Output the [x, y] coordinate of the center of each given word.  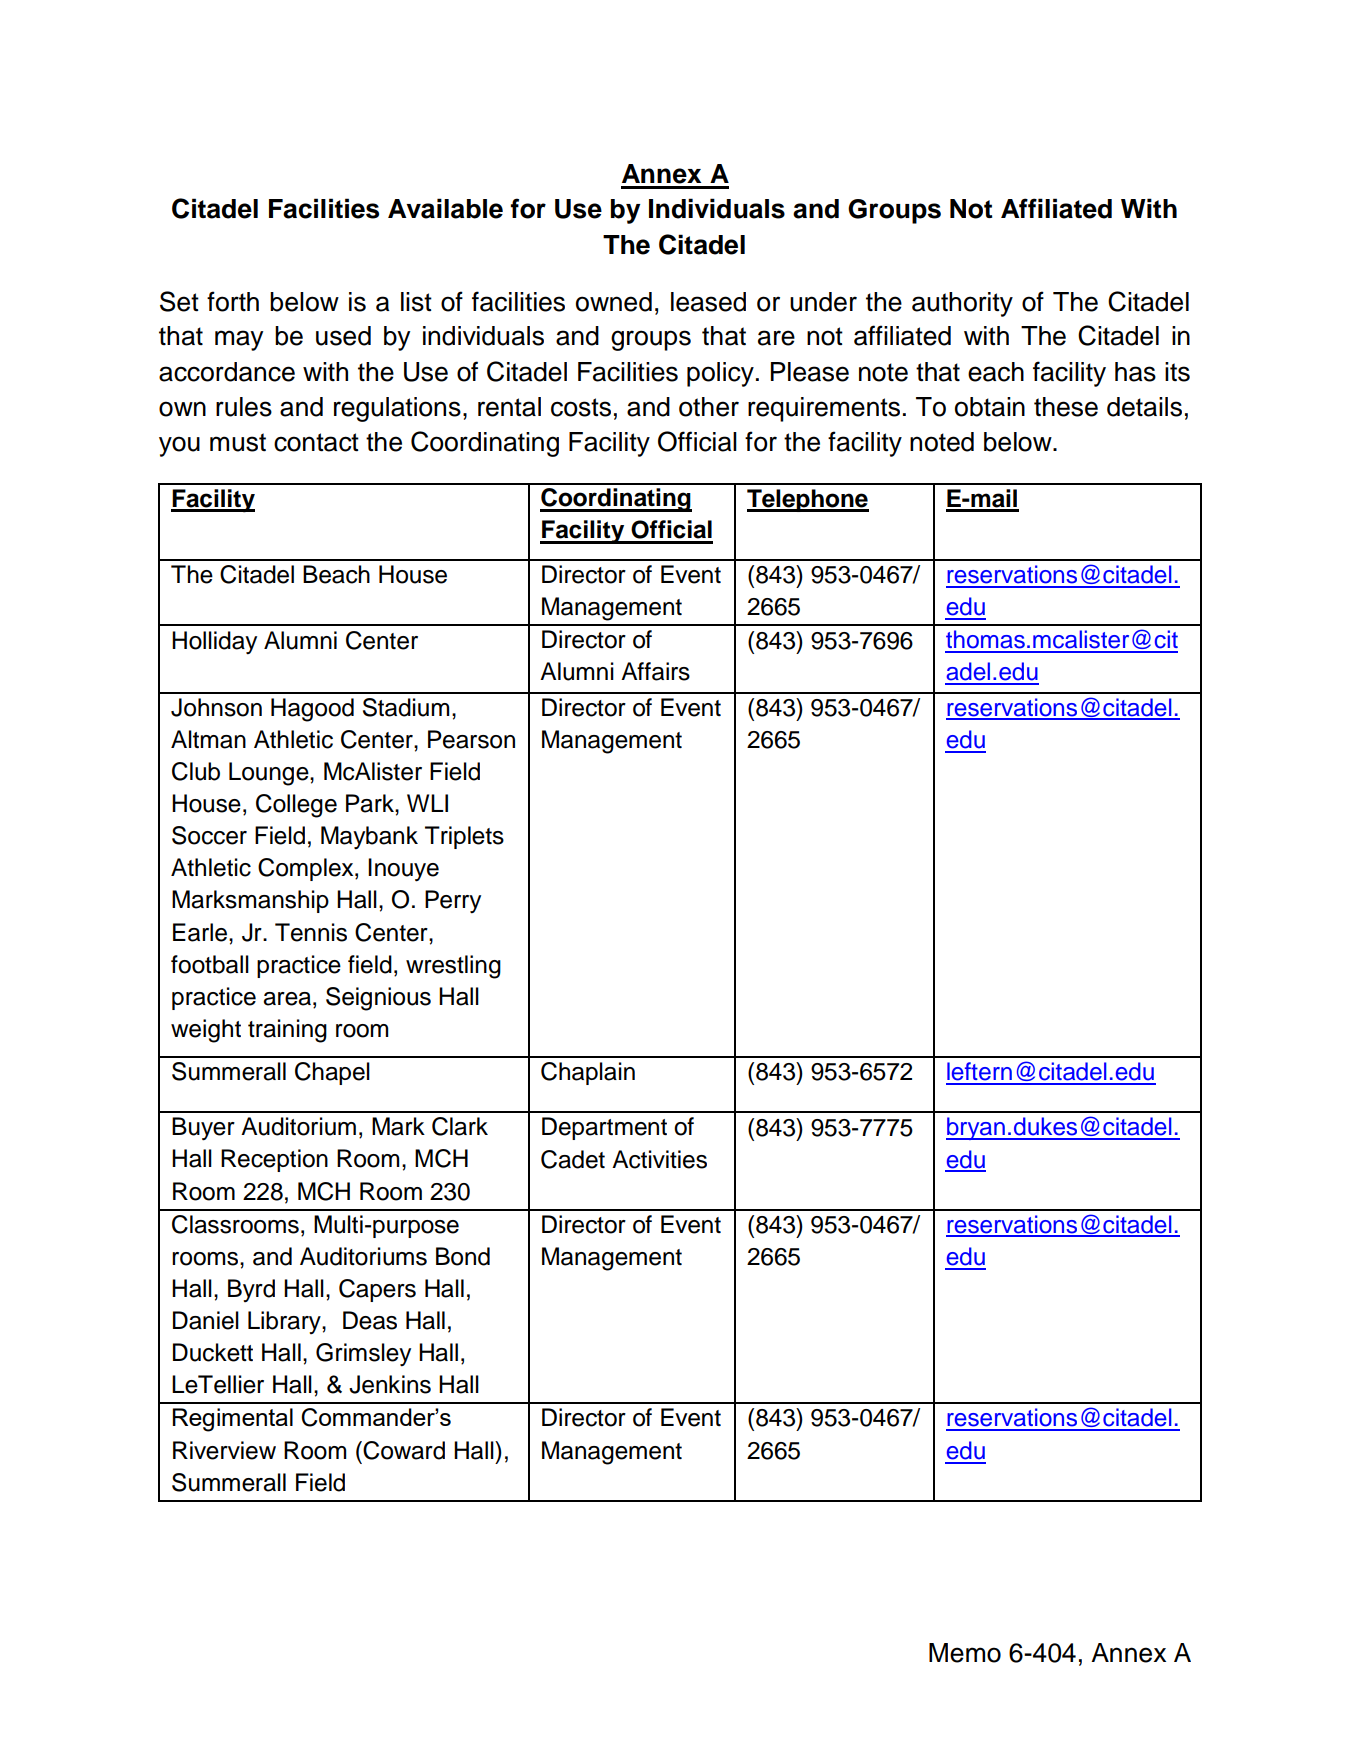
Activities [659, 1159]
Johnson [216, 707]
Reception [274, 1160]
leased [708, 302]
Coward [404, 1450]
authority [962, 304]
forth [233, 301]
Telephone [808, 500]
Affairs [655, 671]
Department [604, 1128]
